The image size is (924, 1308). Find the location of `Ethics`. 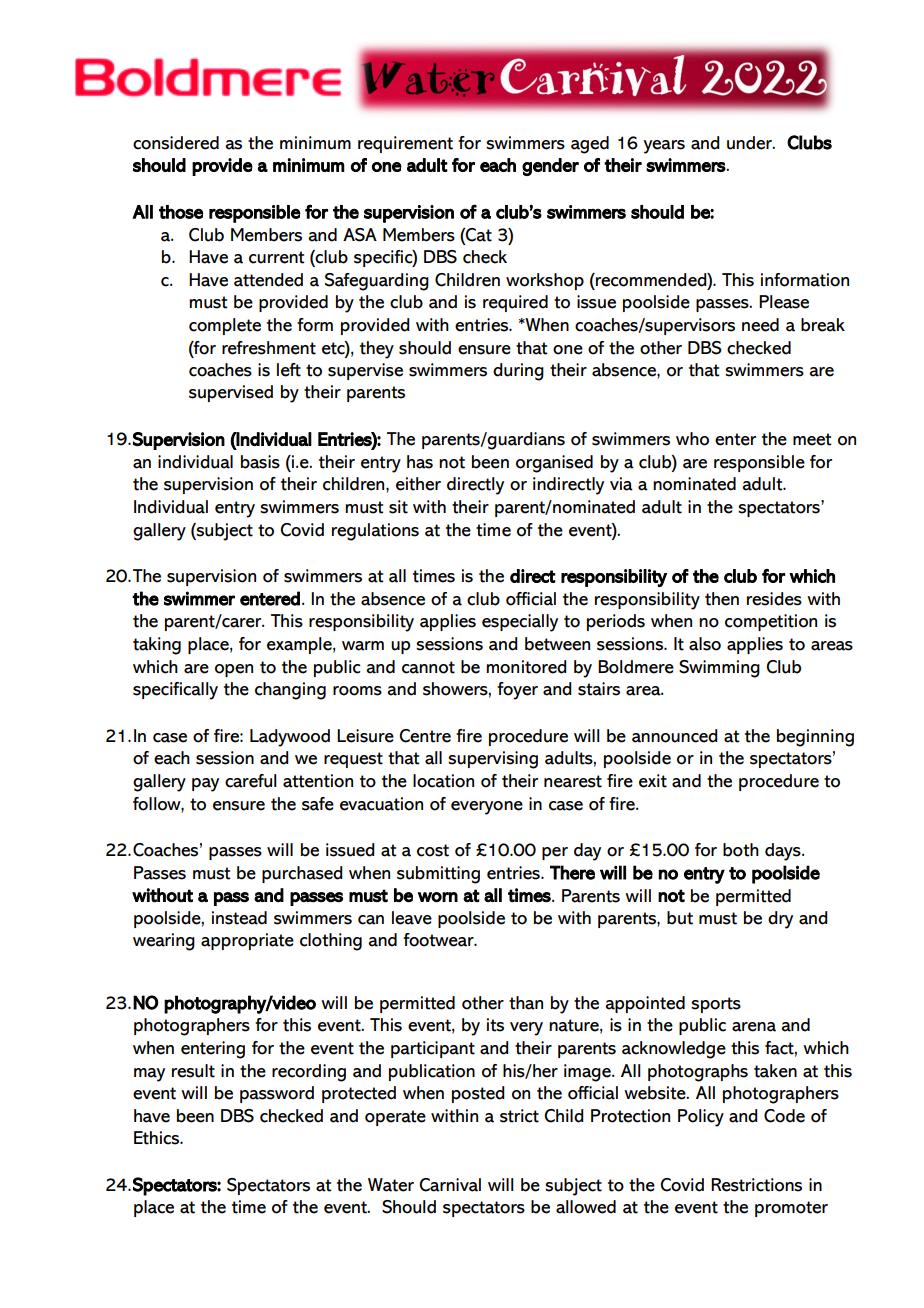

Ethics is located at coordinates (157, 1138).
